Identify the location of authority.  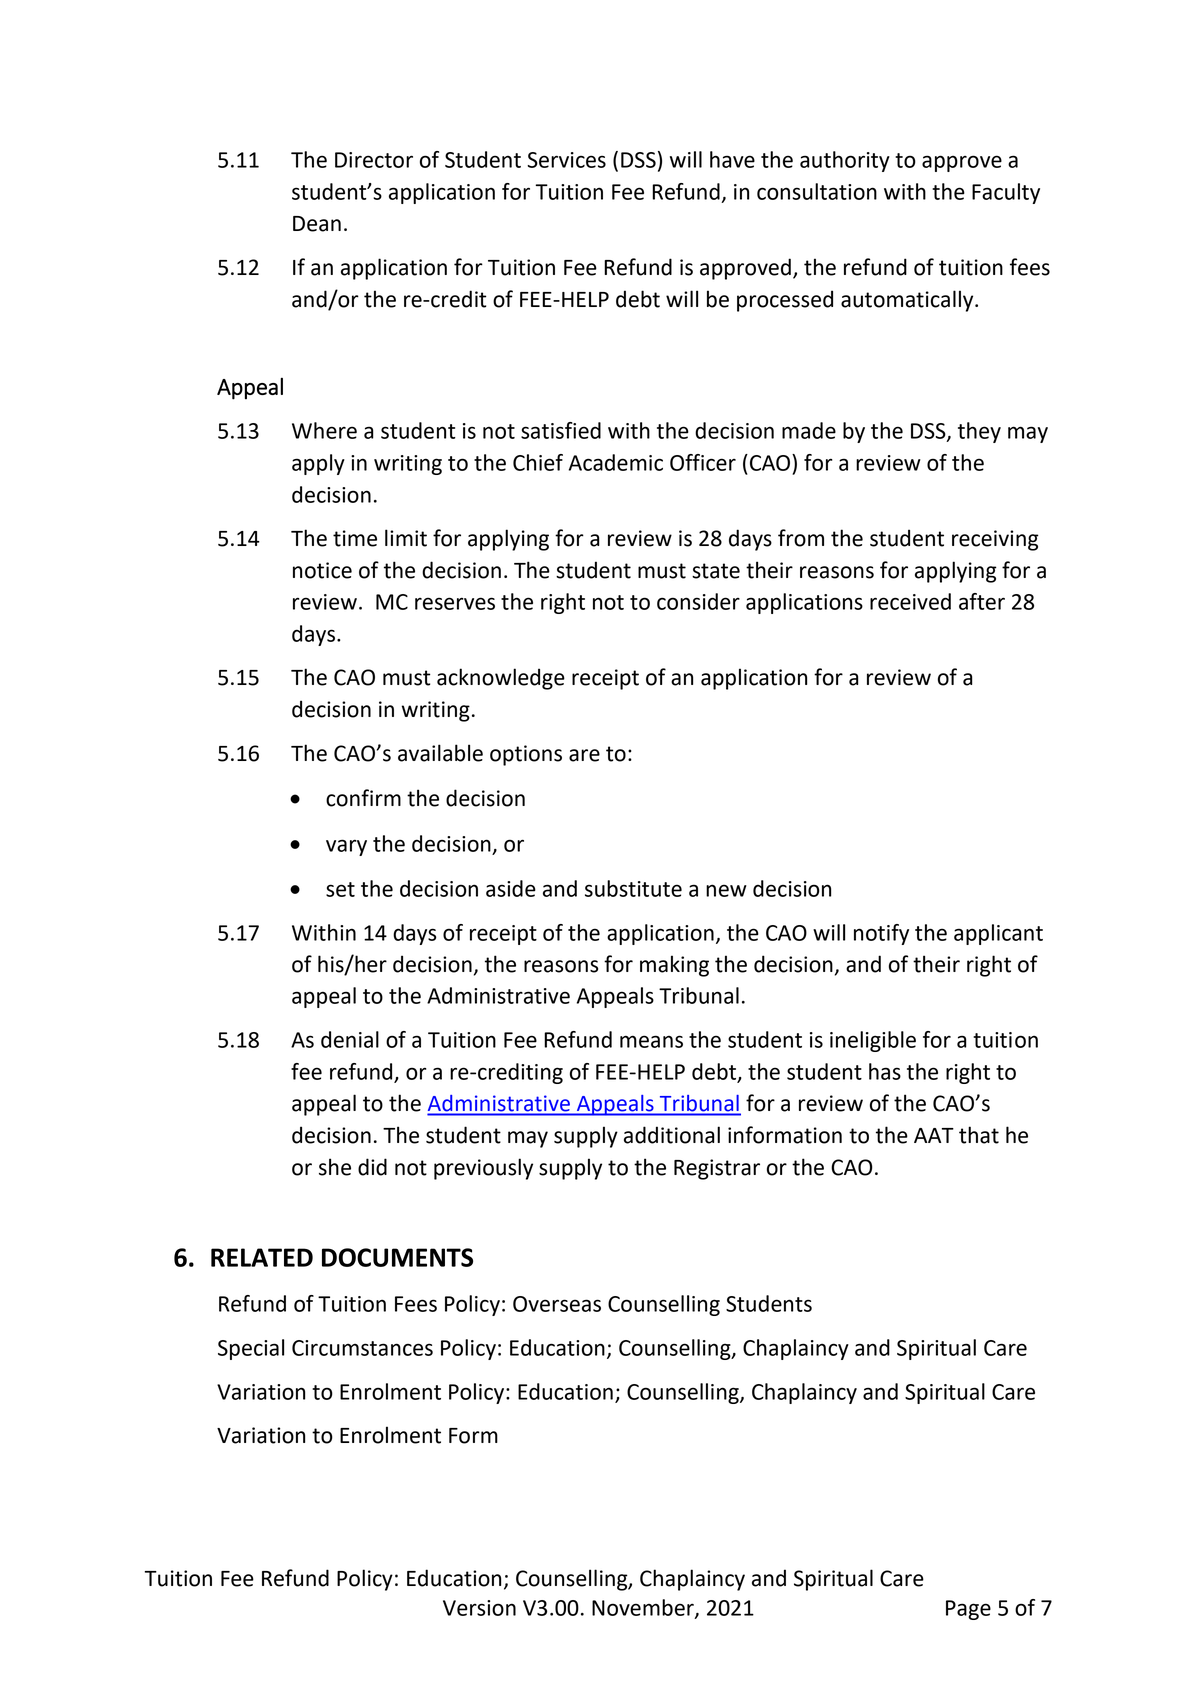
(845, 161).
